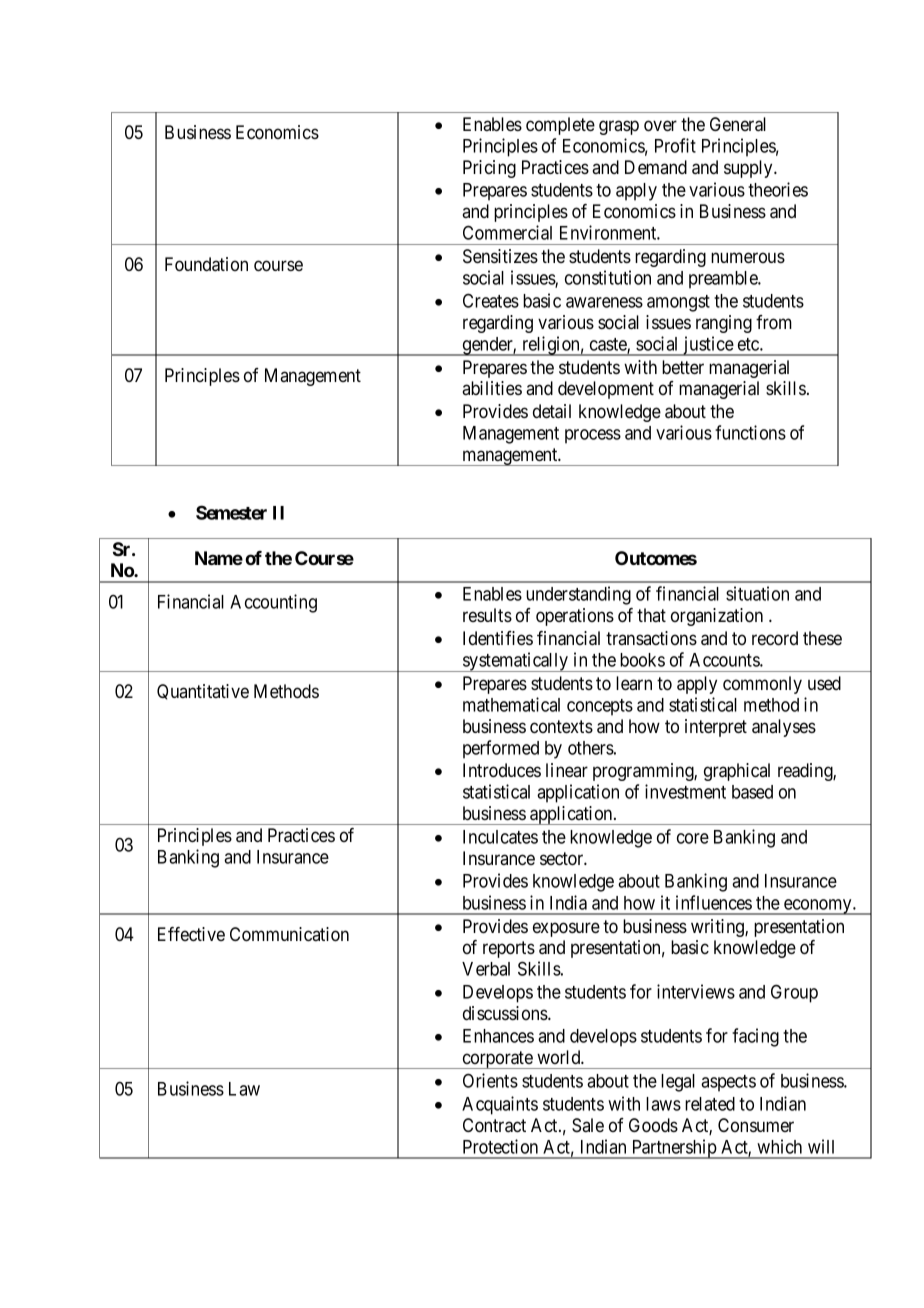 This page has height=1308, width=924. Describe the element at coordinates (552, 411) in the page. I see `detail` at that location.
